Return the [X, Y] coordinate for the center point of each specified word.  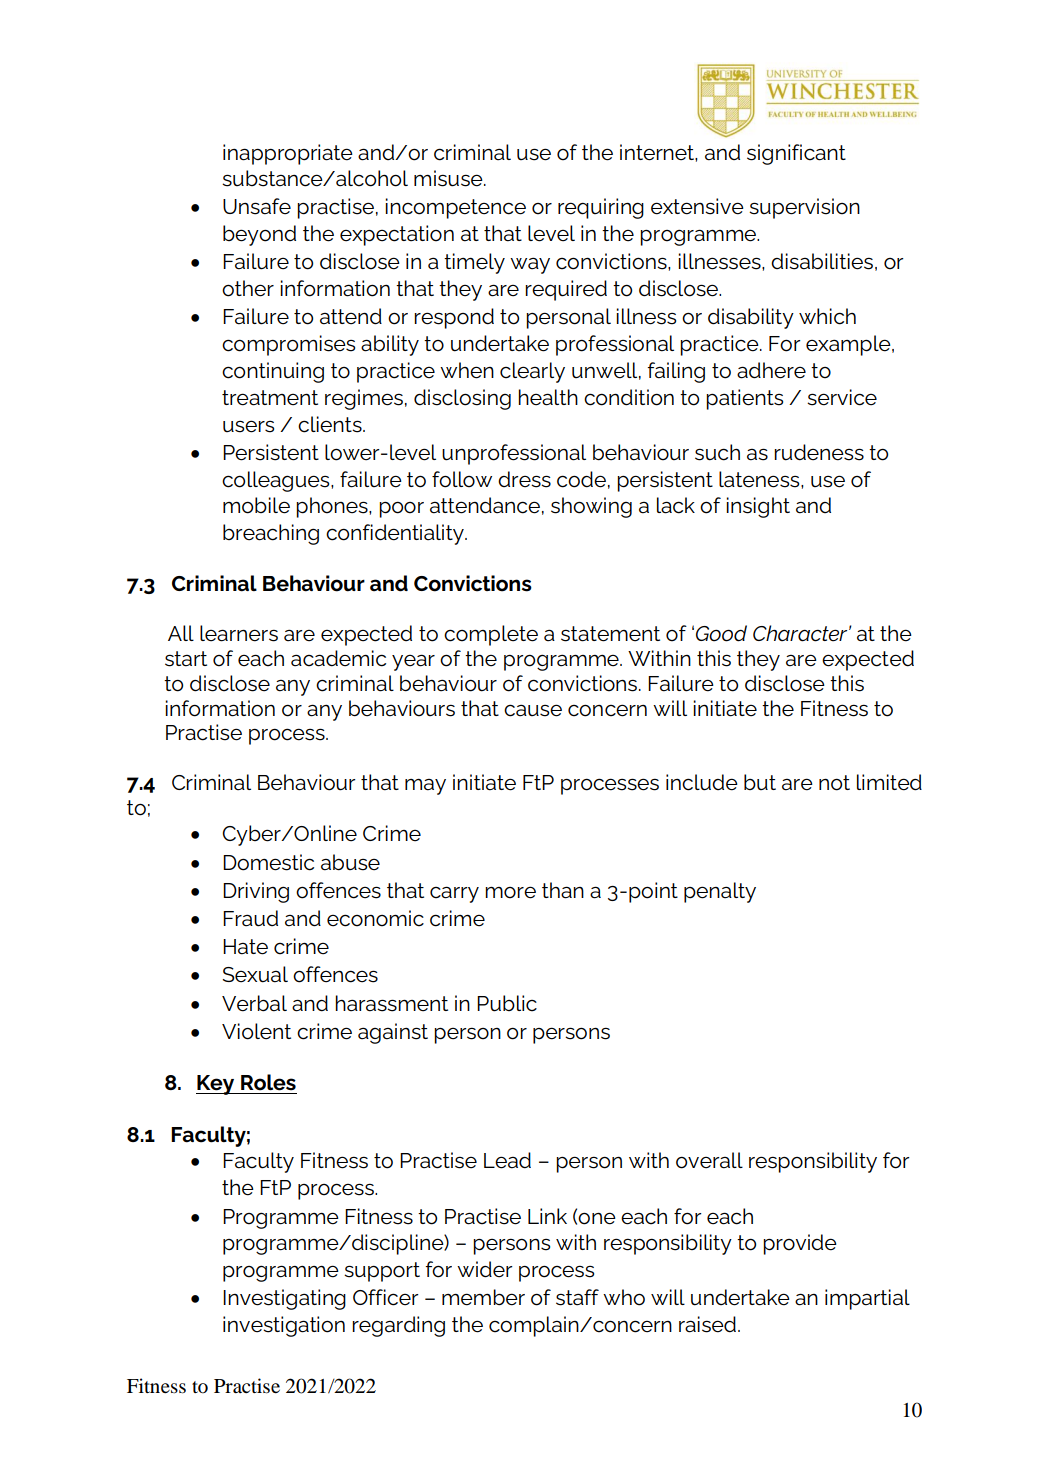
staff [577, 1297]
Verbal [254, 1003]
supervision [804, 208]
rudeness [819, 452]
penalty [720, 892]
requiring [601, 208]
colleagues [277, 481]
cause [533, 710]
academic [338, 658]
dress [524, 479]
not [834, 783]
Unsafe [257, 206]
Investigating [284, 1299]
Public [507, 1003]
